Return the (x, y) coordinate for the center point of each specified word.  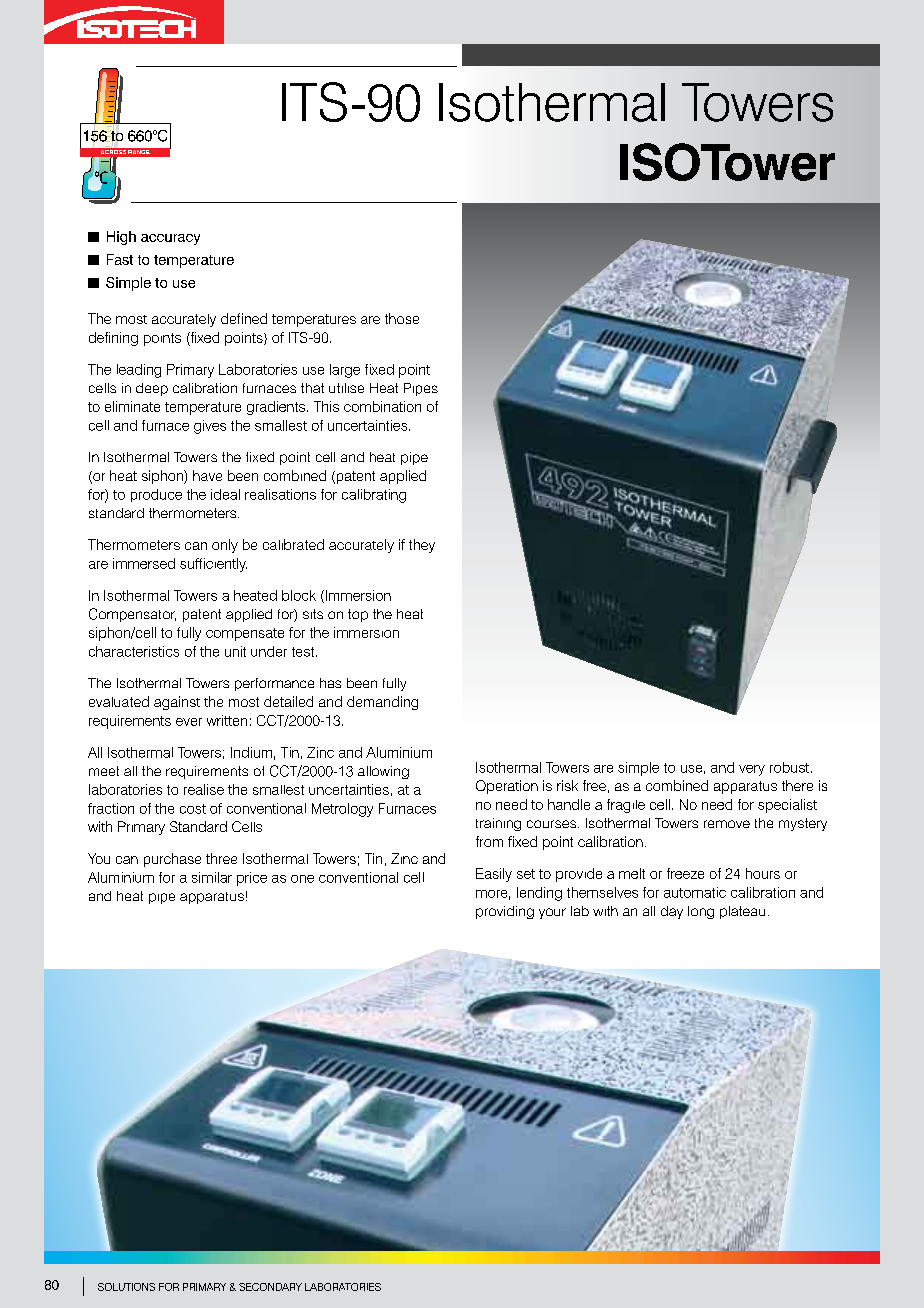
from (489, 841)
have (207, 475)
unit (235, 651)
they (422, 546)
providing (505, 912)
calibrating (374, 496)
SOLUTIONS (126, 1287)
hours (763, 873)
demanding (382, 703)
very (752, 770)
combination (382, 406)
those (402, 318)
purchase (172, 860)
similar (212, 877)
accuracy (170, 239)
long (701, 912)
